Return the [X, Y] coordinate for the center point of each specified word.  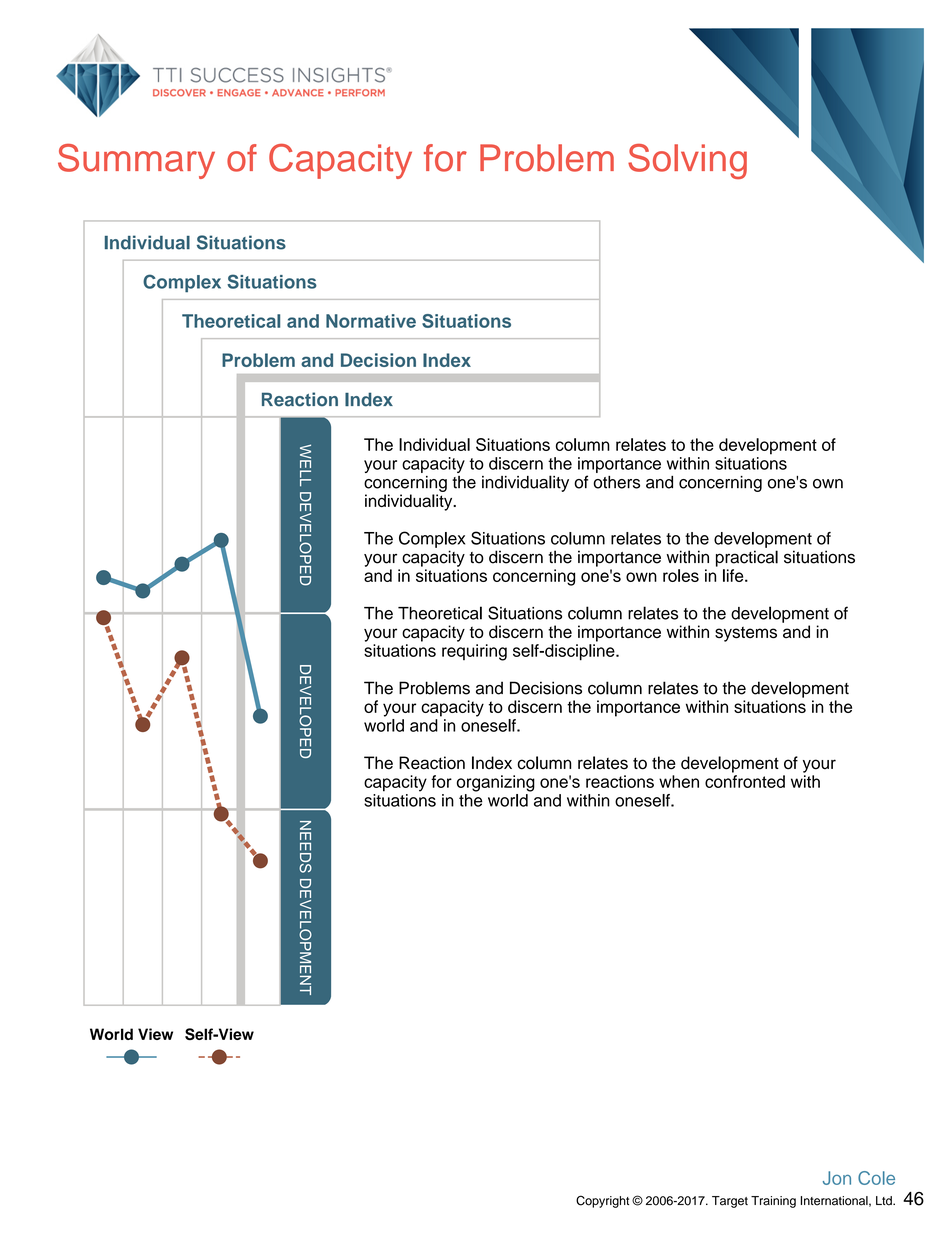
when [679, 781]
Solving [687, 161]
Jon [837, 1178]
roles [681, 575]
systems [746, 634]
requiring [474, 652]
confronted [745, 781]
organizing [496, 783]
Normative [371, 321]
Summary [136, 161]
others [616, 482]
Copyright [602, 1201]
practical [747, 558]
